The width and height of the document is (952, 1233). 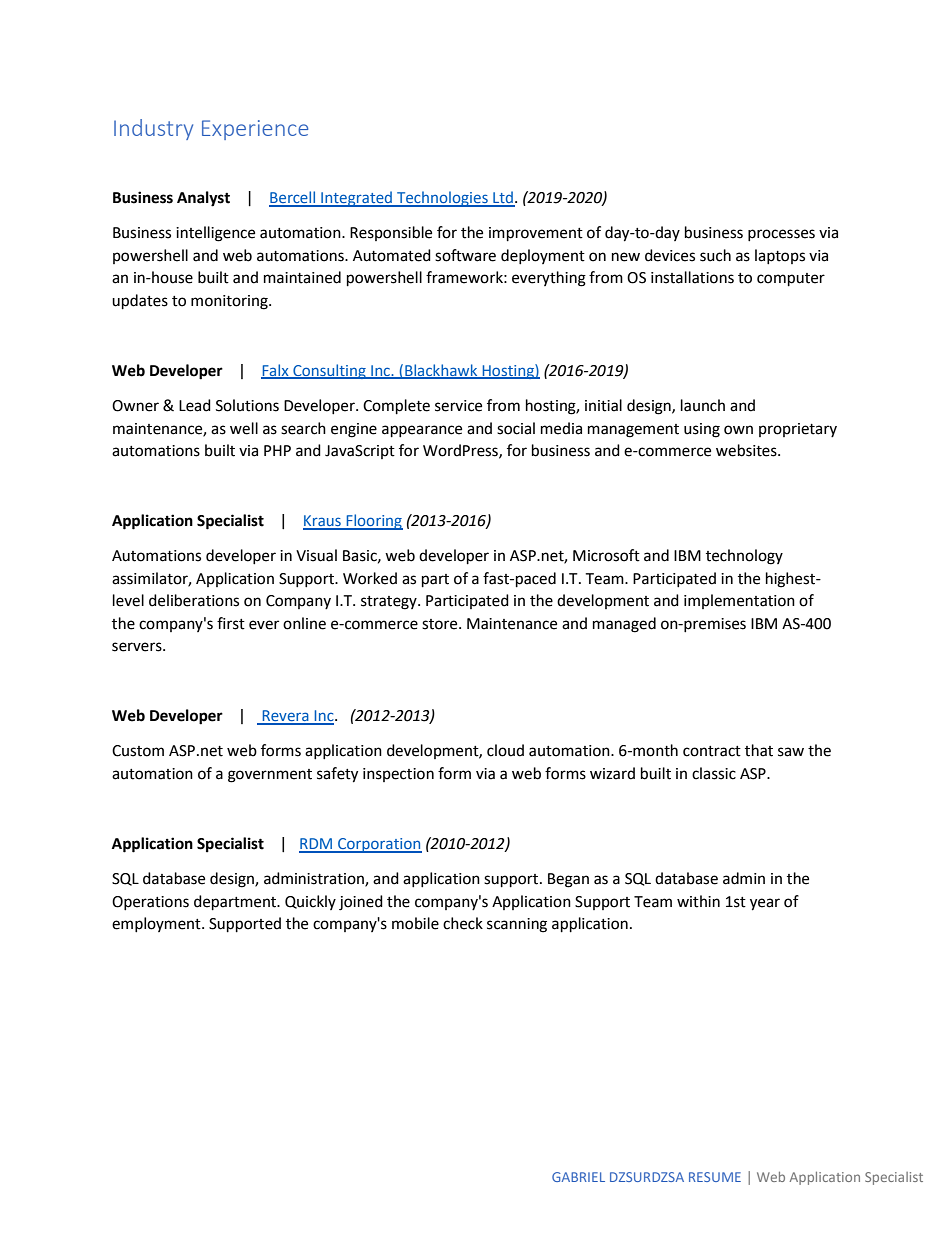 I want to click on store, so click(x=441, y=624).
